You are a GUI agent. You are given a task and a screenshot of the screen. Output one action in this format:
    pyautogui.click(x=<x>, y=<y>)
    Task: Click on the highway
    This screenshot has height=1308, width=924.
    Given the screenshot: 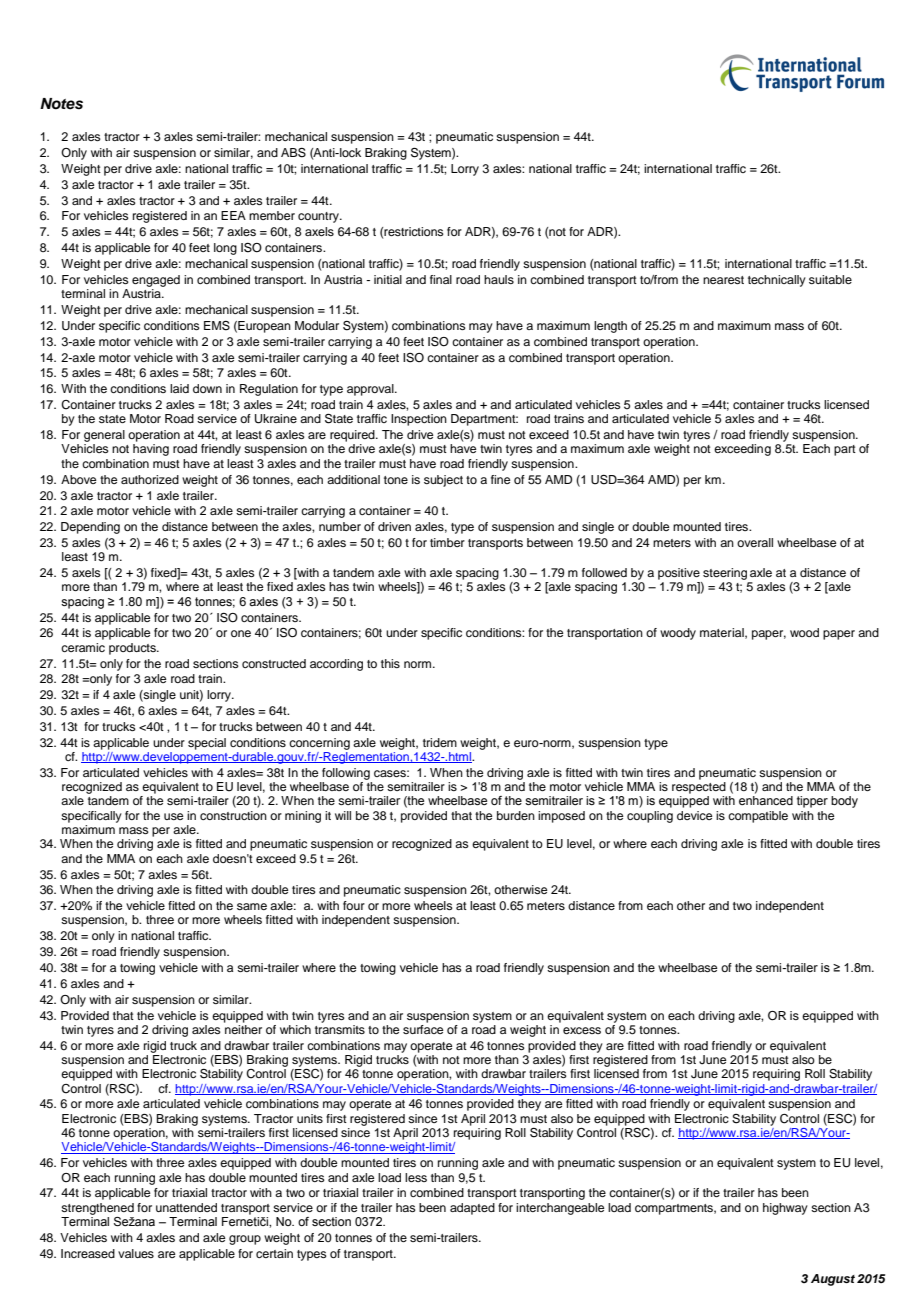 What is the action you would take?
    pyautogui.click(x=785, y=1209)
